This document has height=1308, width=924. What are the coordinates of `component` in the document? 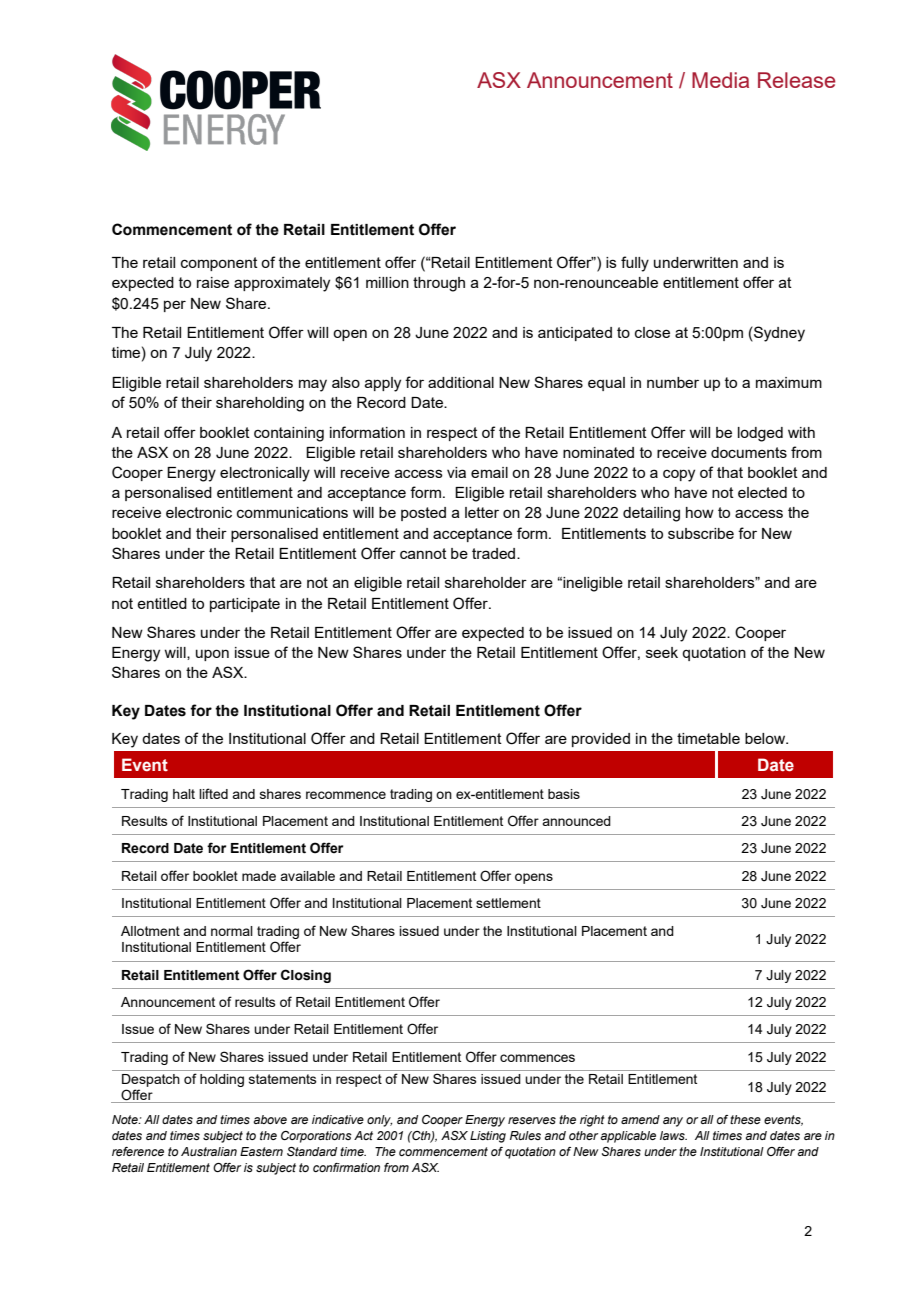 It's located at (219, 264).
